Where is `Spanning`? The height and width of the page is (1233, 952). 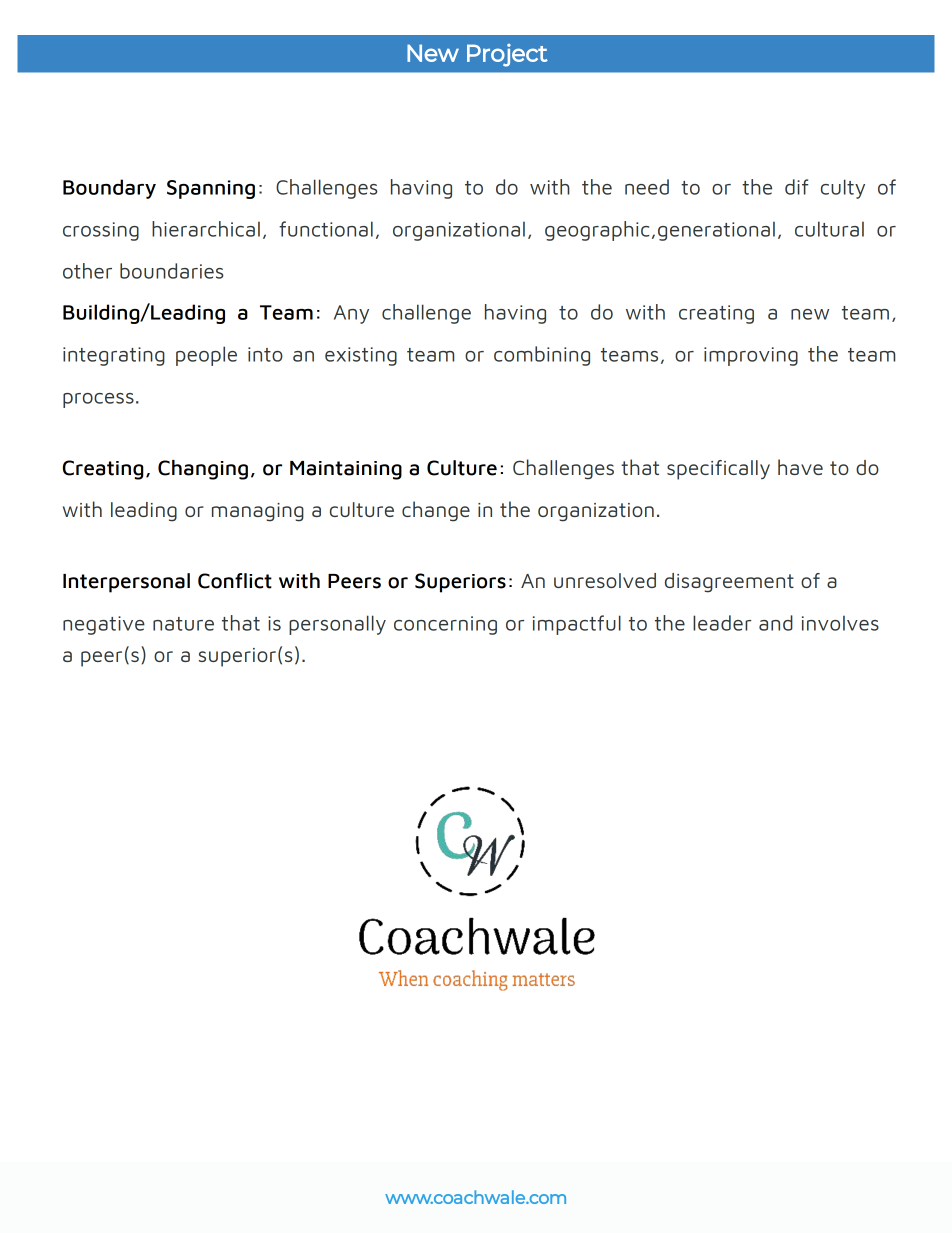 Spanning is located at coordinates (211, 189).
